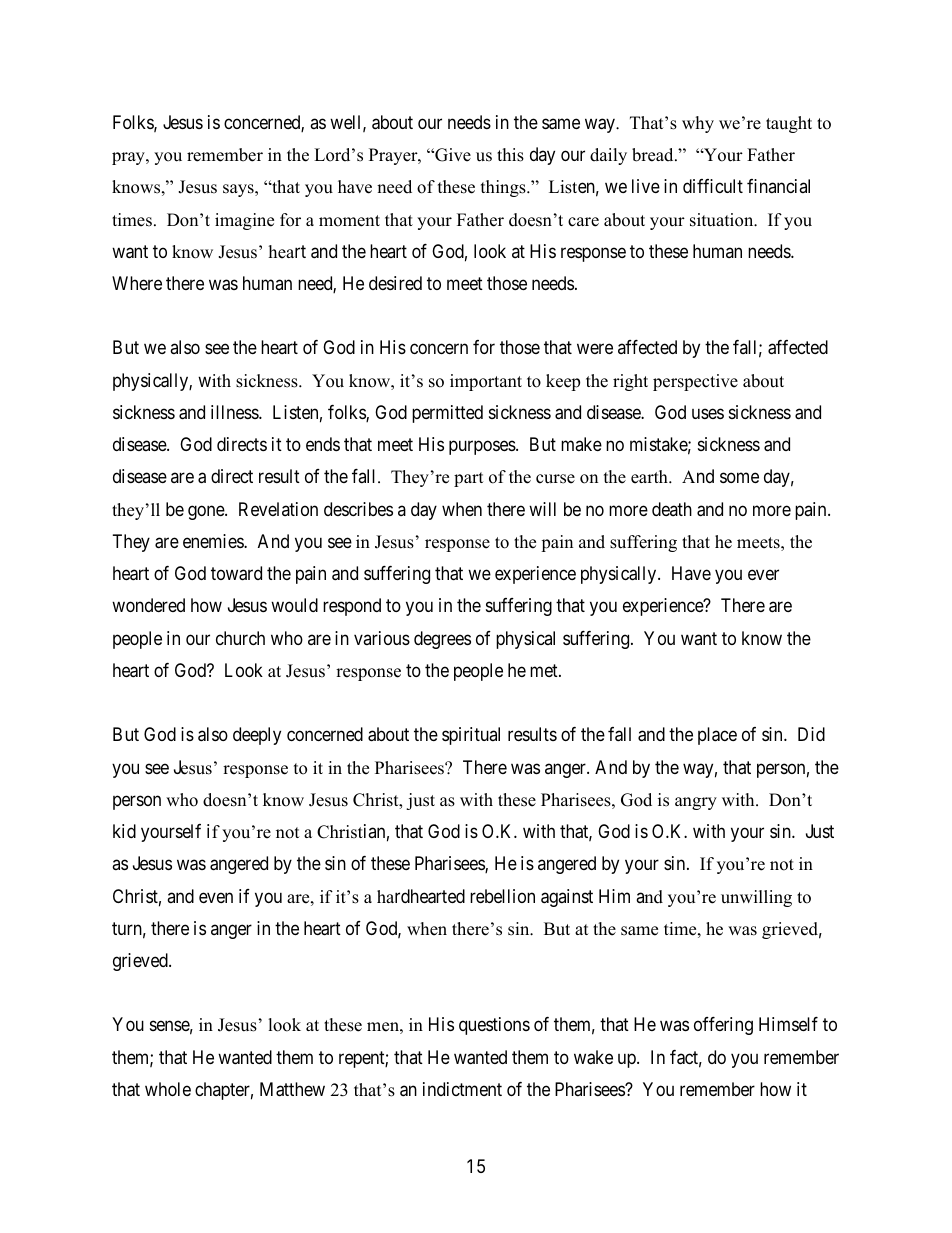  I want to click on church, so click(240, 638).
